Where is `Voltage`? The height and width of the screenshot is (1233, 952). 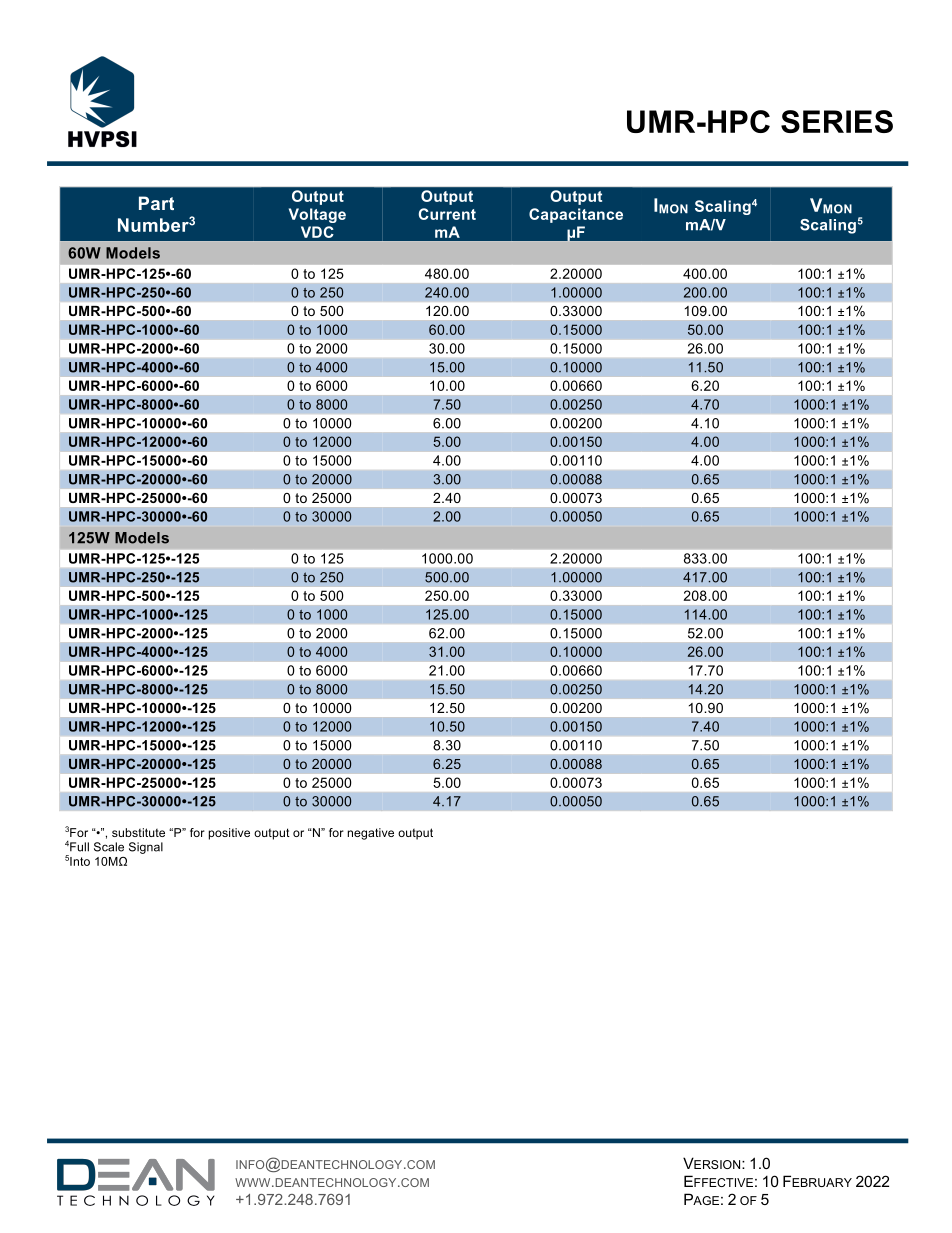 Voltage is located at coordinates (317, 215).
